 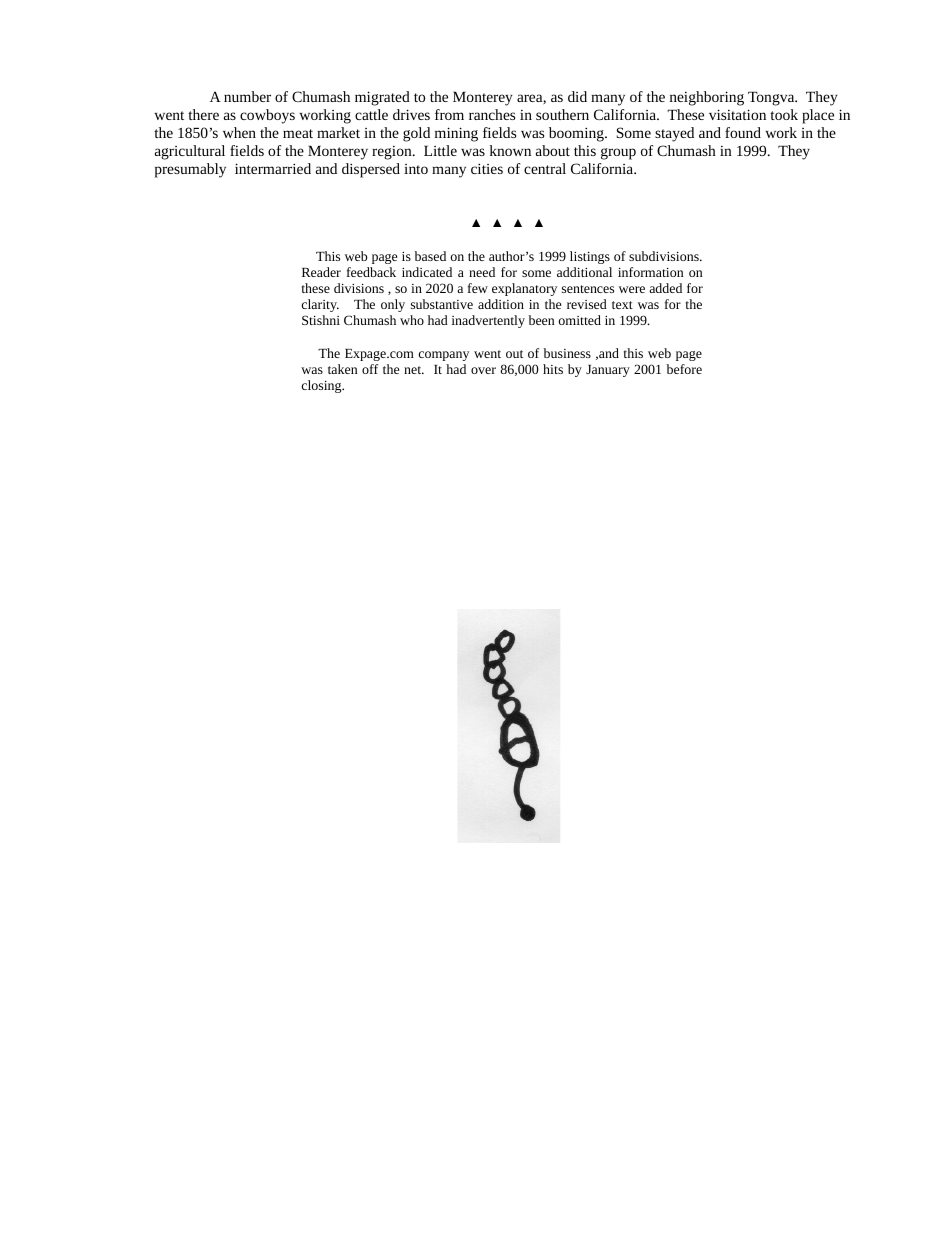 I want to click on visitation, so click(x=737, y=114).
